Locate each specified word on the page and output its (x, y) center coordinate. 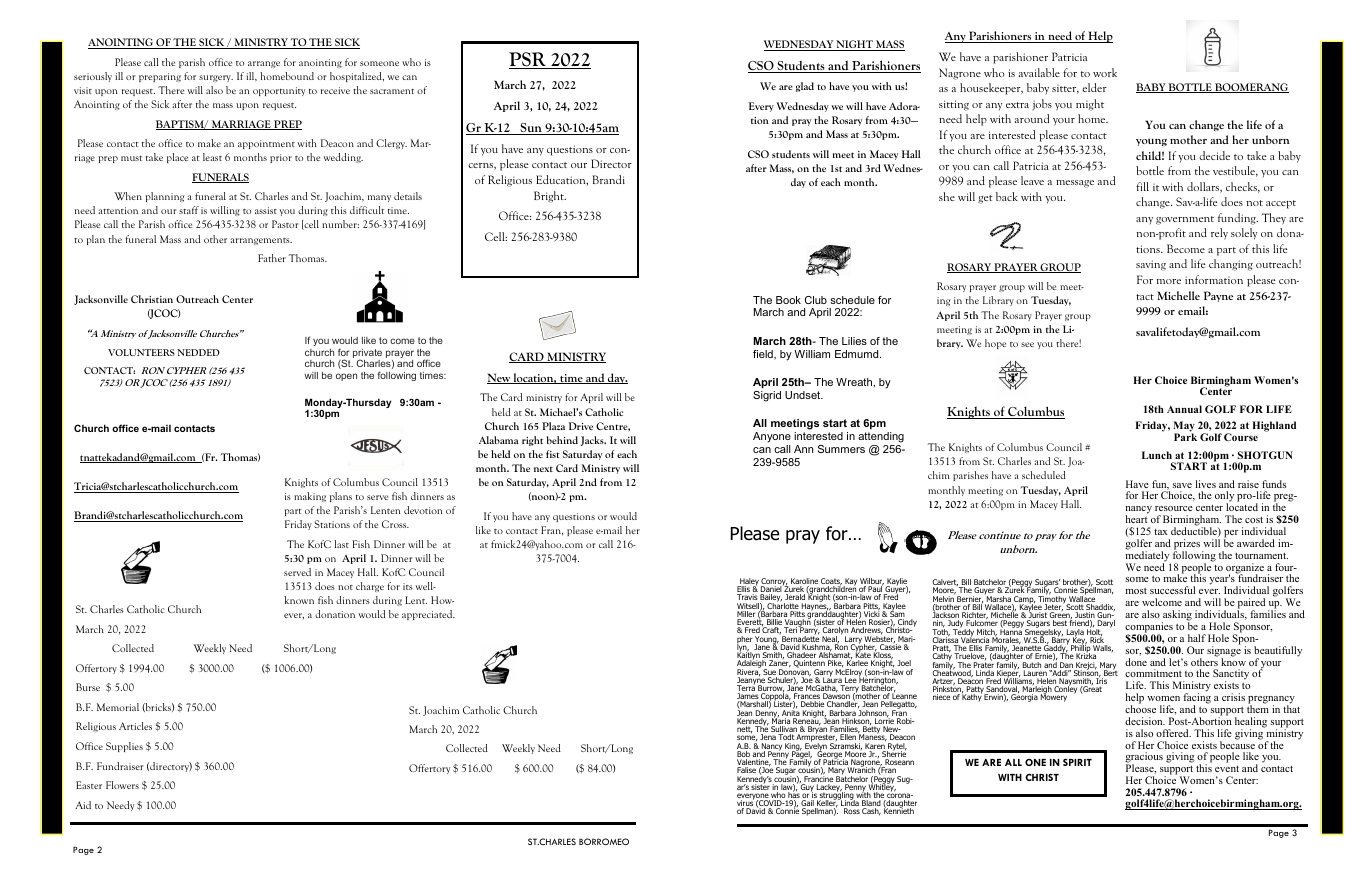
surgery (216, 78)
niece (941, 697)
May (1184, 428)
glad (805, 87)
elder (1094, 87)
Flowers (122, 785)
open (346, 377)
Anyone (772, 439)
